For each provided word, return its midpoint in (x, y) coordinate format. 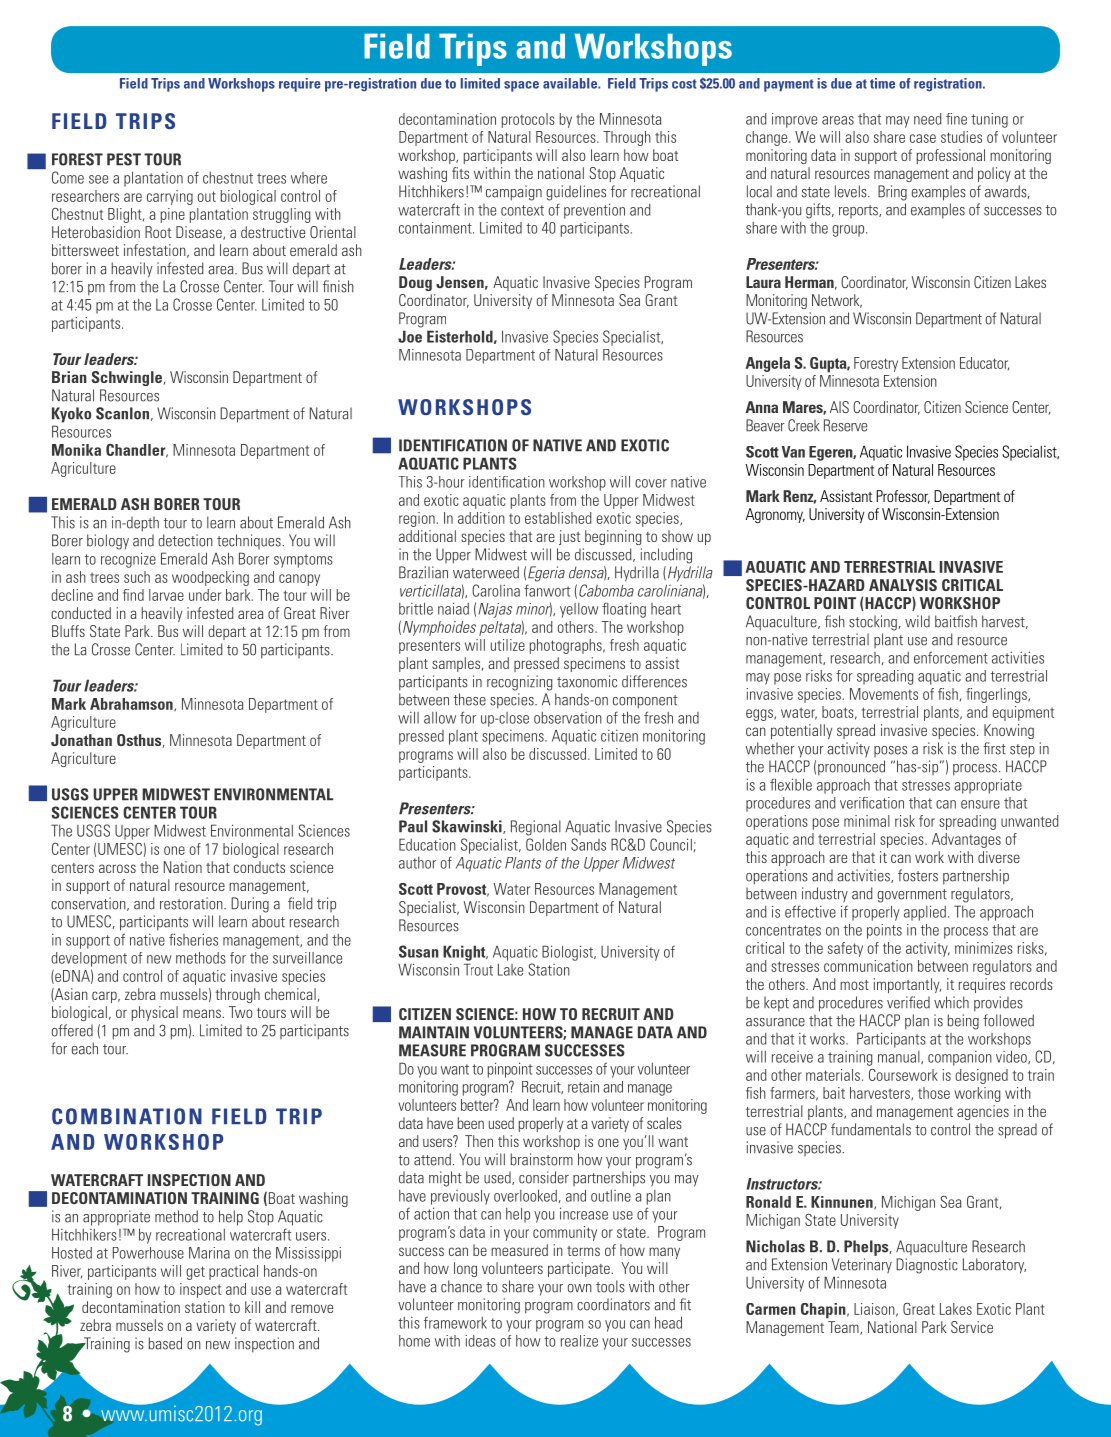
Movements (884, 694)
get (195, 1273)
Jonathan (81, 740)
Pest (124, 159)
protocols (528, 120)
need (928, 119)
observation (568, 718)
